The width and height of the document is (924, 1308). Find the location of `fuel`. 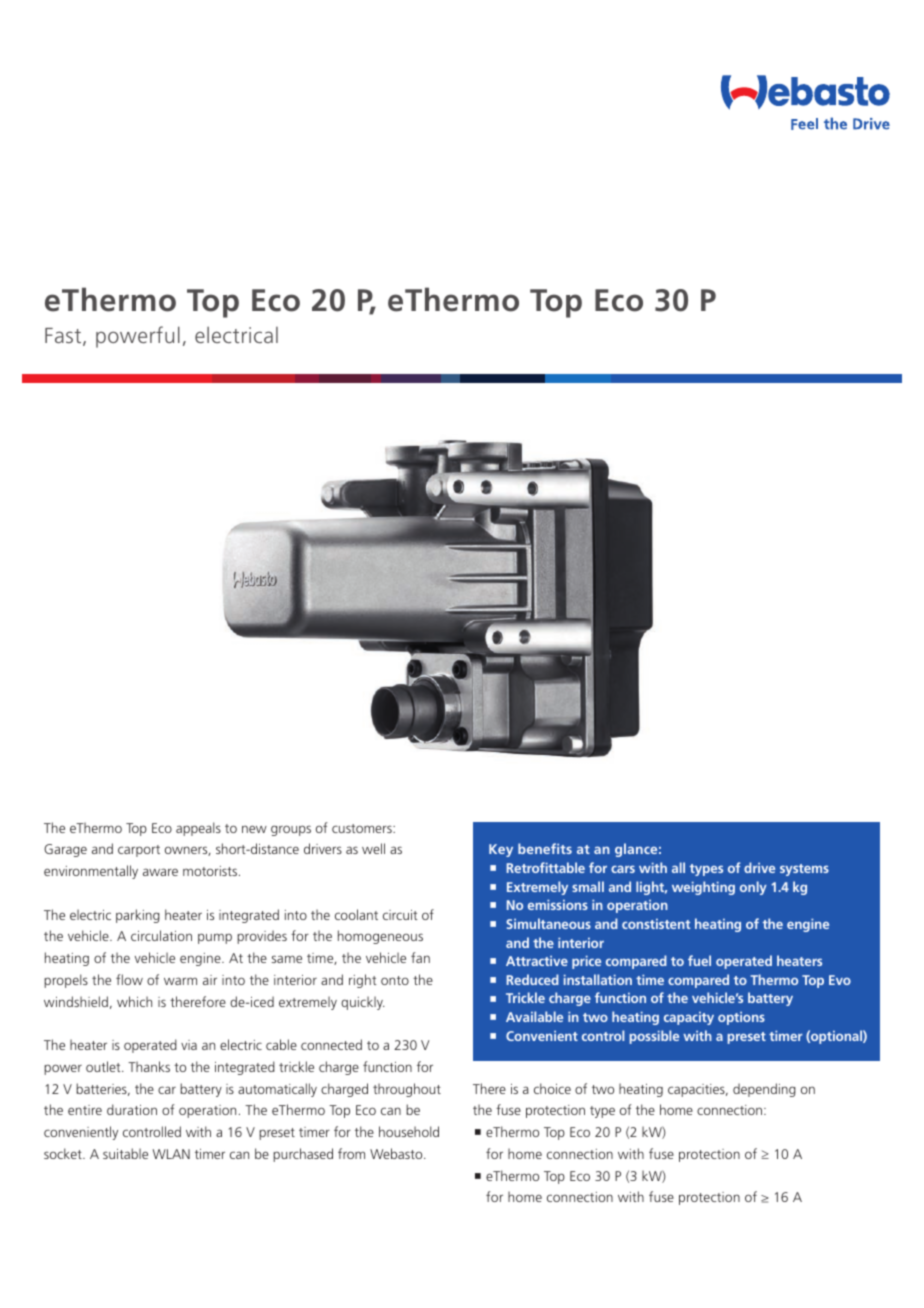

fuel is located at coordinates (699, 960).
